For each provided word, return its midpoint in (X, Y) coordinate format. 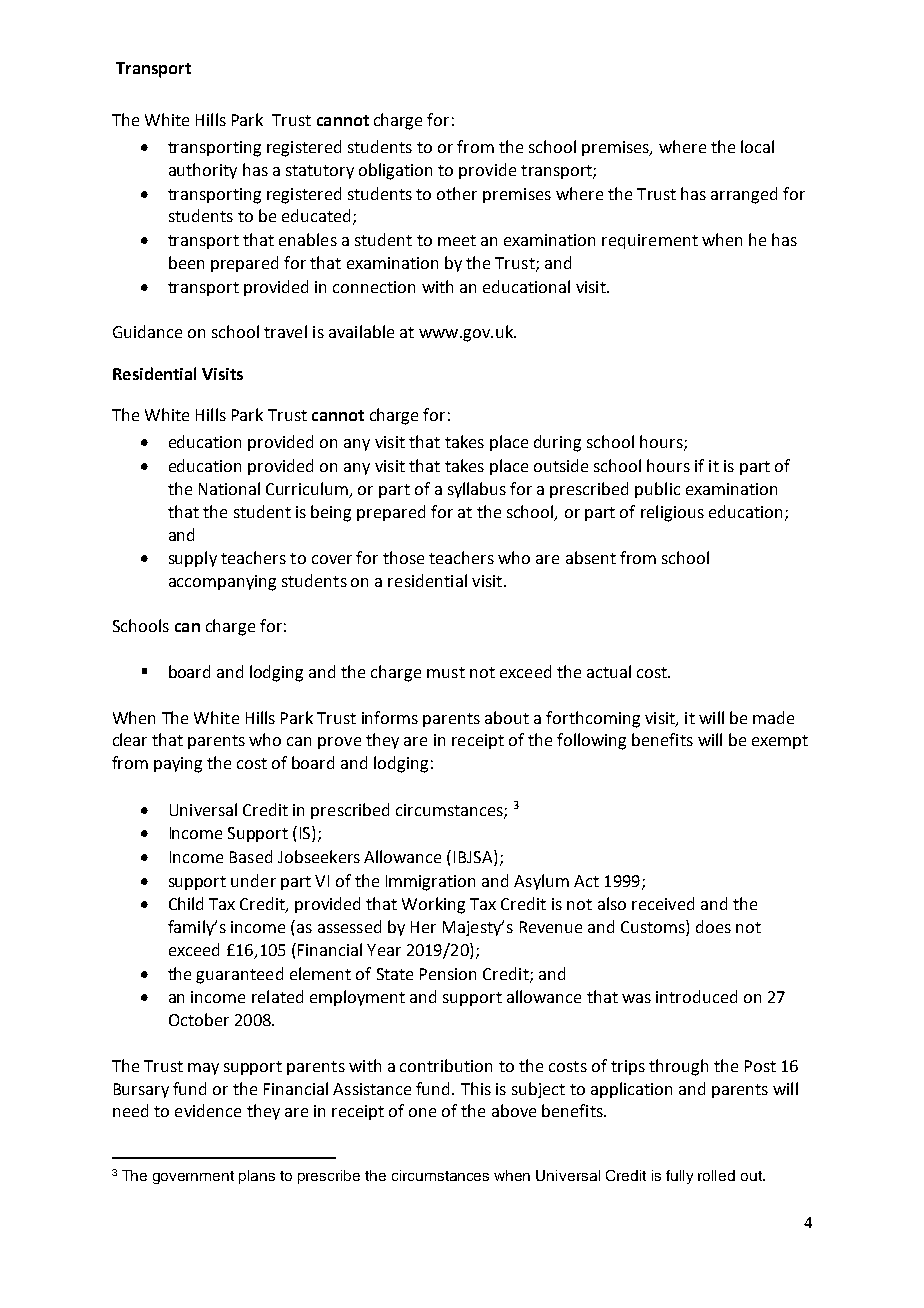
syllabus (477, 490)
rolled (716, 1175)
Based (251, 856)
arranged (744, 195)
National (229, 488)
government (193, 1177)
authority (203, 171)
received (663, 903)
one (422, 1112)
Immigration (430, 883)
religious (672, 513)
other (457, 193)
